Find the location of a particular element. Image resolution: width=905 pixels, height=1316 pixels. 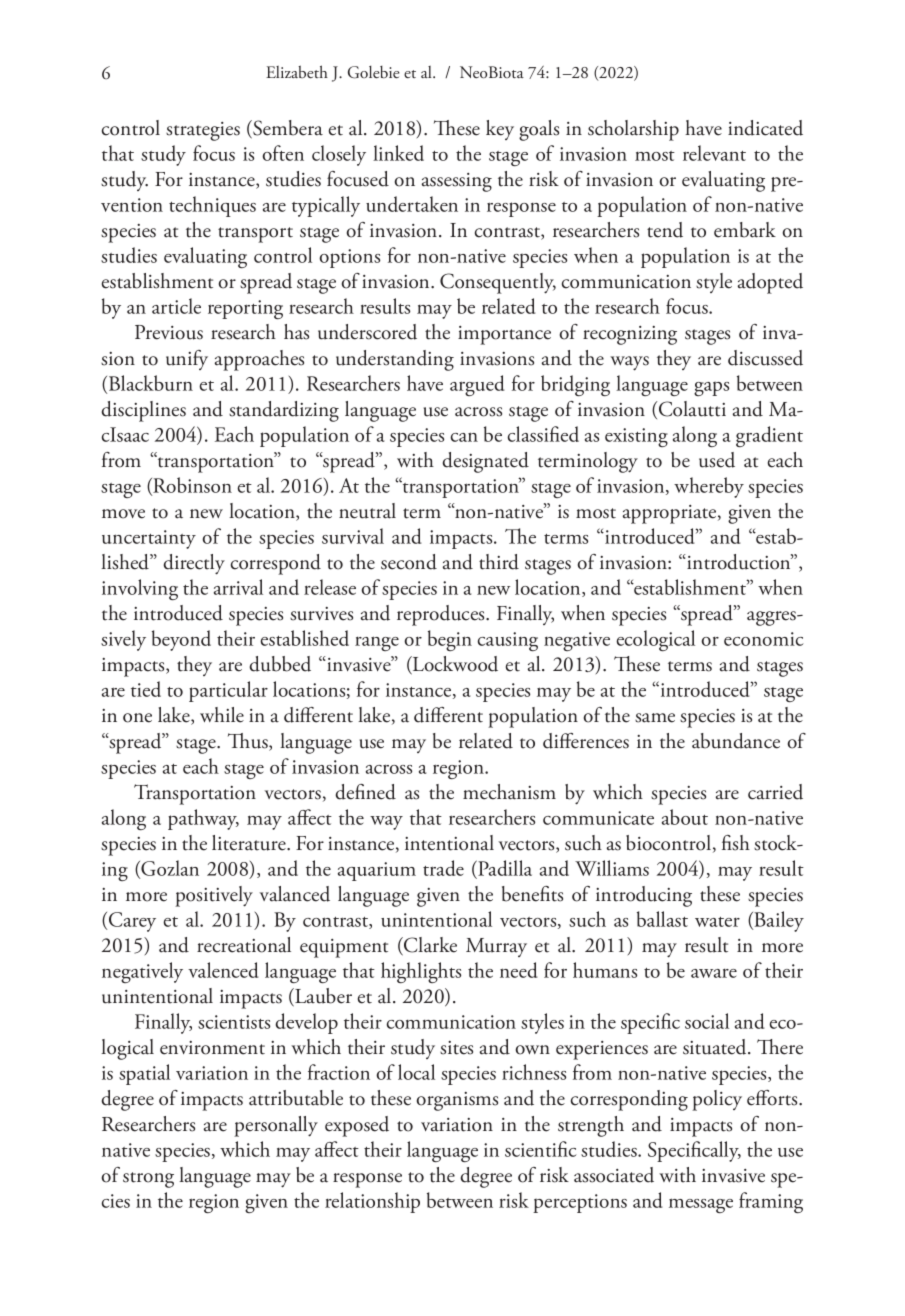

strategies is located at coordinates (203, 131).
